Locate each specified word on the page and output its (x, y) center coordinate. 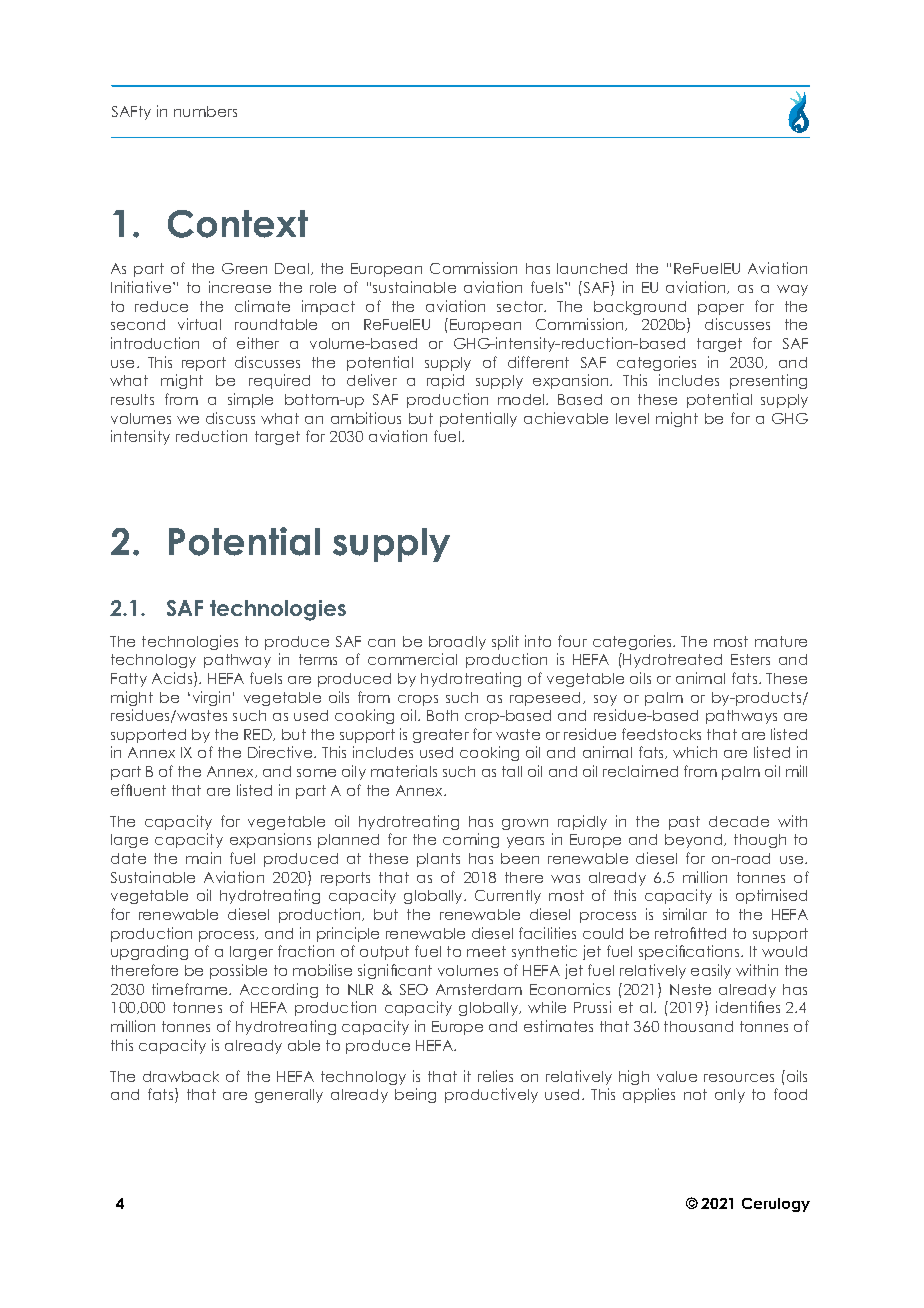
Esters (750, 659)
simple (250, 400)
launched (592, 268)
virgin (211, 698)
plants (438, 860)
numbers (205, 111)
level (632, 418)
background (640, 308)
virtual (199, 324)
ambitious (366, 418)
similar (685, 914)
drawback (181, 1076)
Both (442, 715)
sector (521, 306)
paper (721, 309)
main (203, 858)
